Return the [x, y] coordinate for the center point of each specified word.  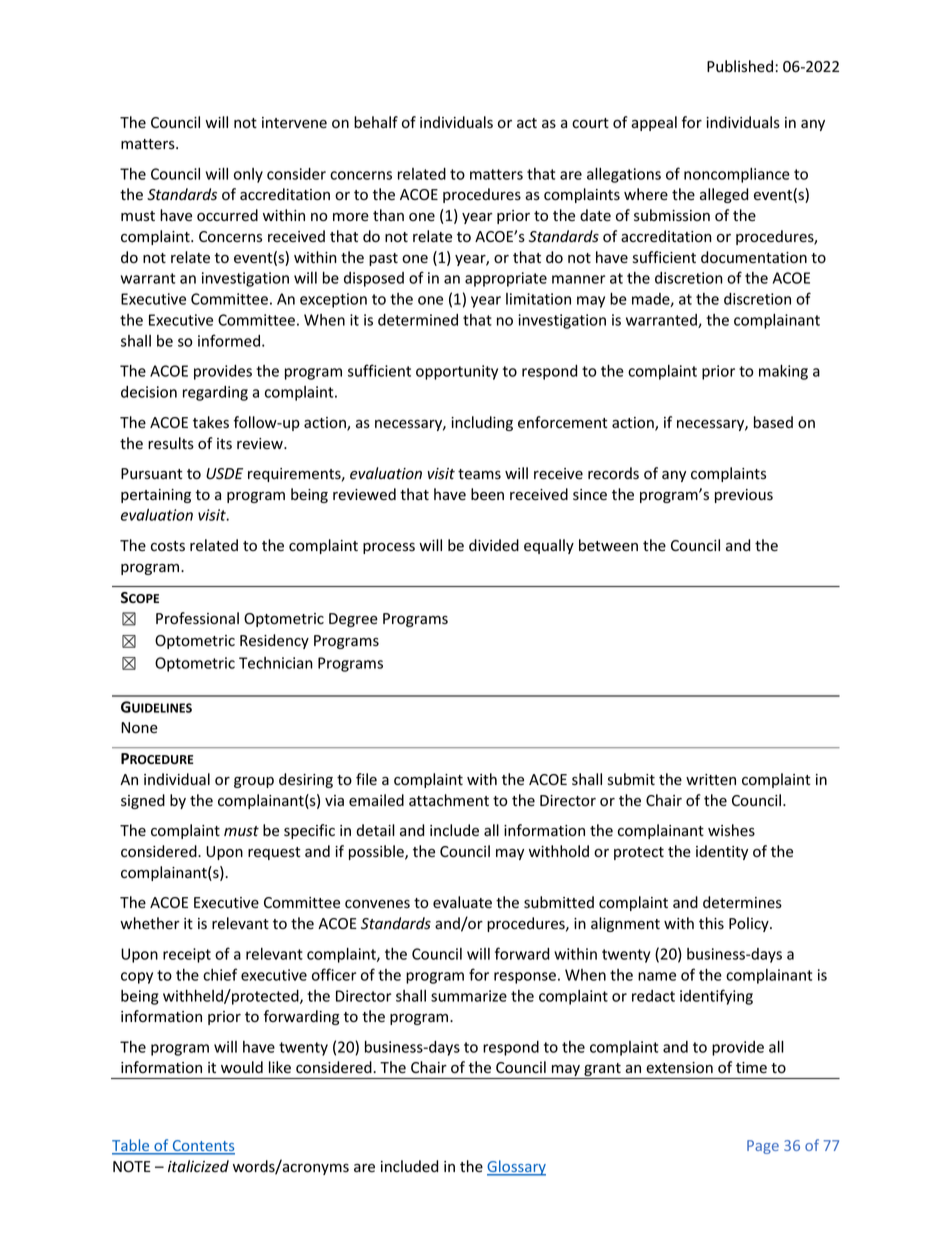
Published [740, 66]
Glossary [516, 1168]
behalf [376, 122]
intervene [294, 123]
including [482, 423]
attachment [449, 800]
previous [744, 496]
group [254, 782]
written [711, 780]
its [224, 444]
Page [763, 1147]
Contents [202, 1147]
